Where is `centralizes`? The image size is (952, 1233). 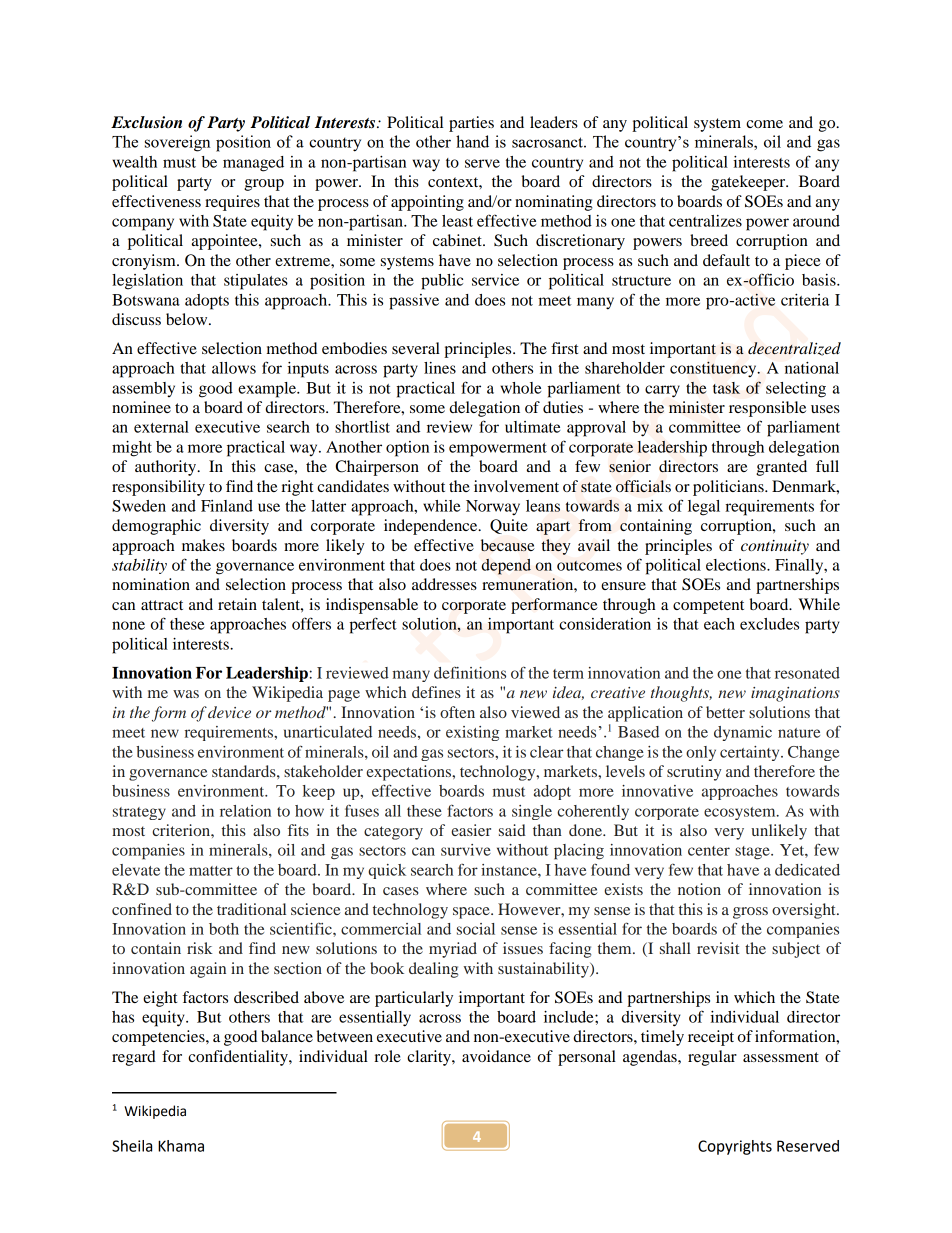
centralizes is located at coordinates (705, 221).
